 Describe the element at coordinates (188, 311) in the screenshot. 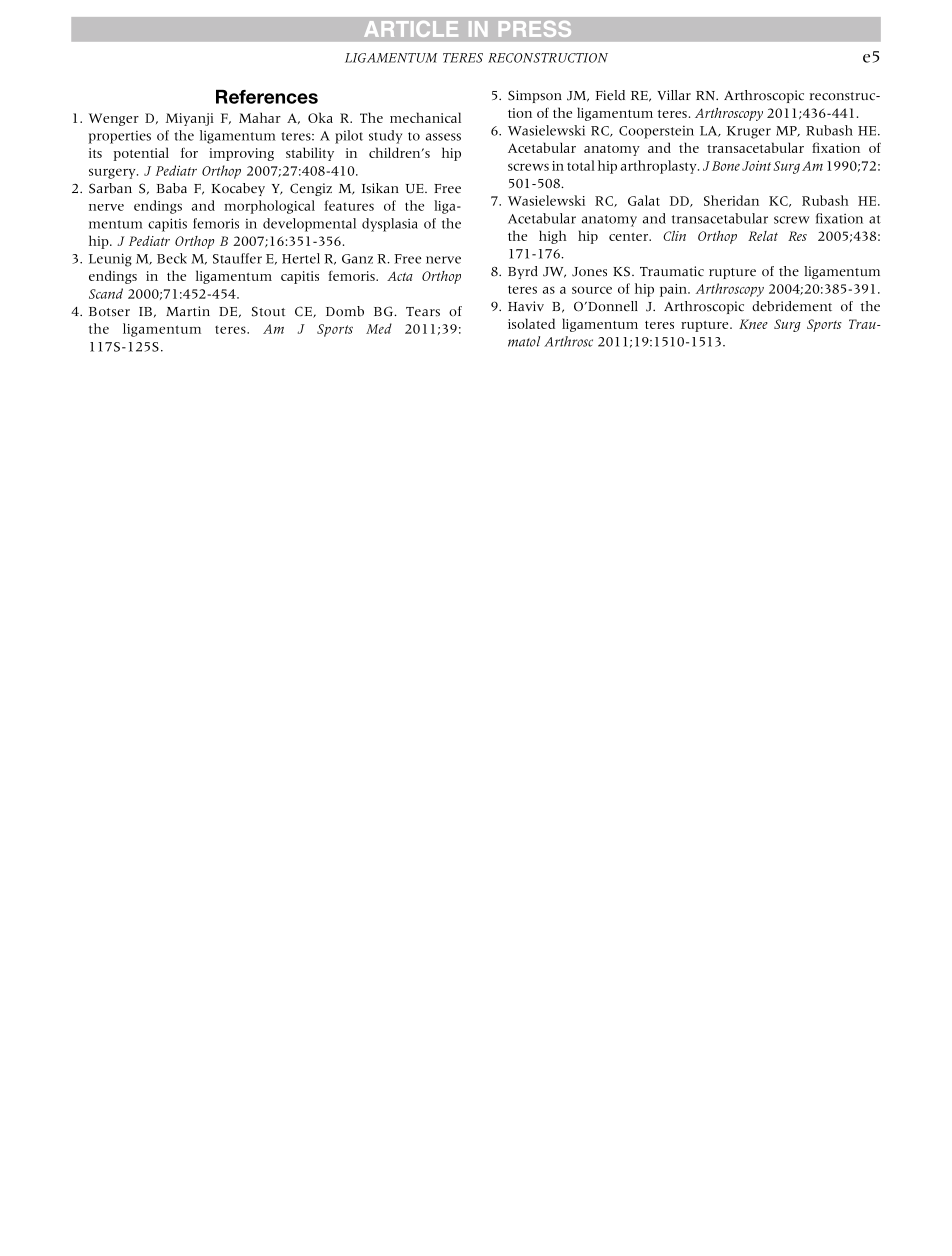

I see `Martin` at that location.
